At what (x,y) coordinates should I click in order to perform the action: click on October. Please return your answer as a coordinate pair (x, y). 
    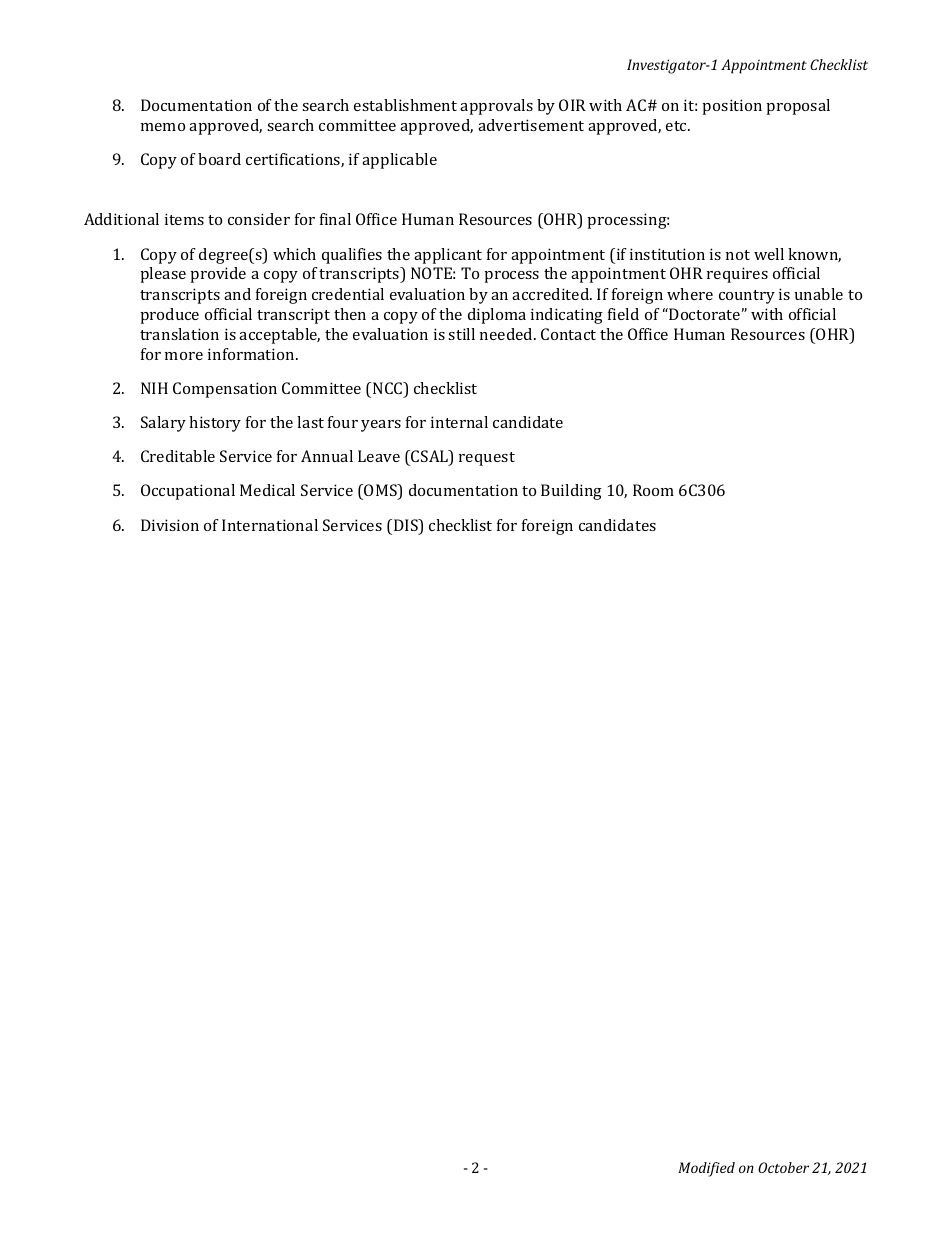
    Looking at the image, I should click on (783, 1167).
